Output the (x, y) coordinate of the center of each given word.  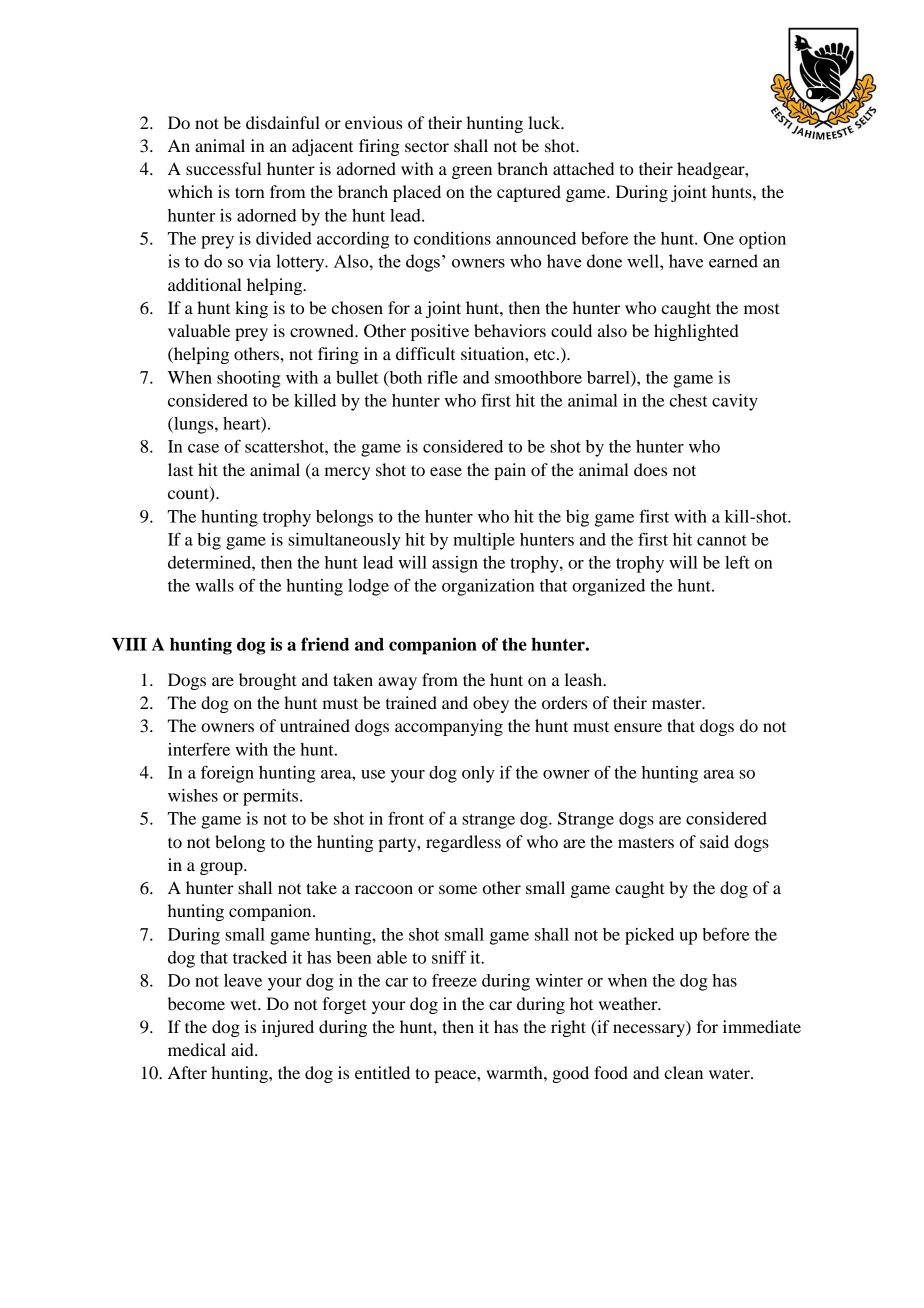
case (203, 448)
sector (427, 146)
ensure (638, 727)
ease (446, 471)
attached (583, 168)
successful (224, 168)
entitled (382, 1072)
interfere (199, 749)
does (650, 469)
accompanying (449, 727)
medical (197, 1049)
